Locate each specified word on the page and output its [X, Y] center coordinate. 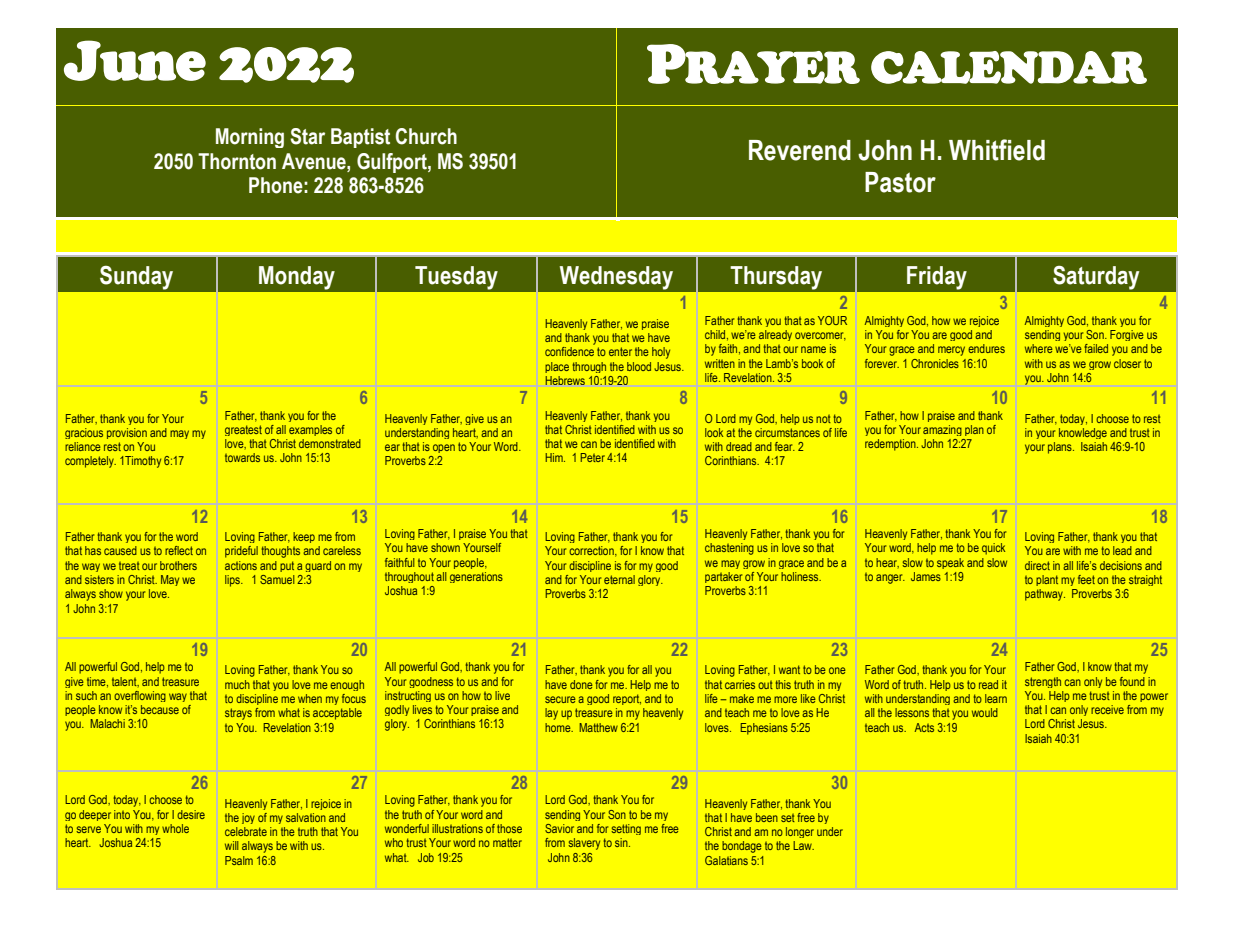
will [232, 845]
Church [426, 136]
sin [622, 842]
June [135, 60]
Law [803, 845]
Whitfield [997, 150]
